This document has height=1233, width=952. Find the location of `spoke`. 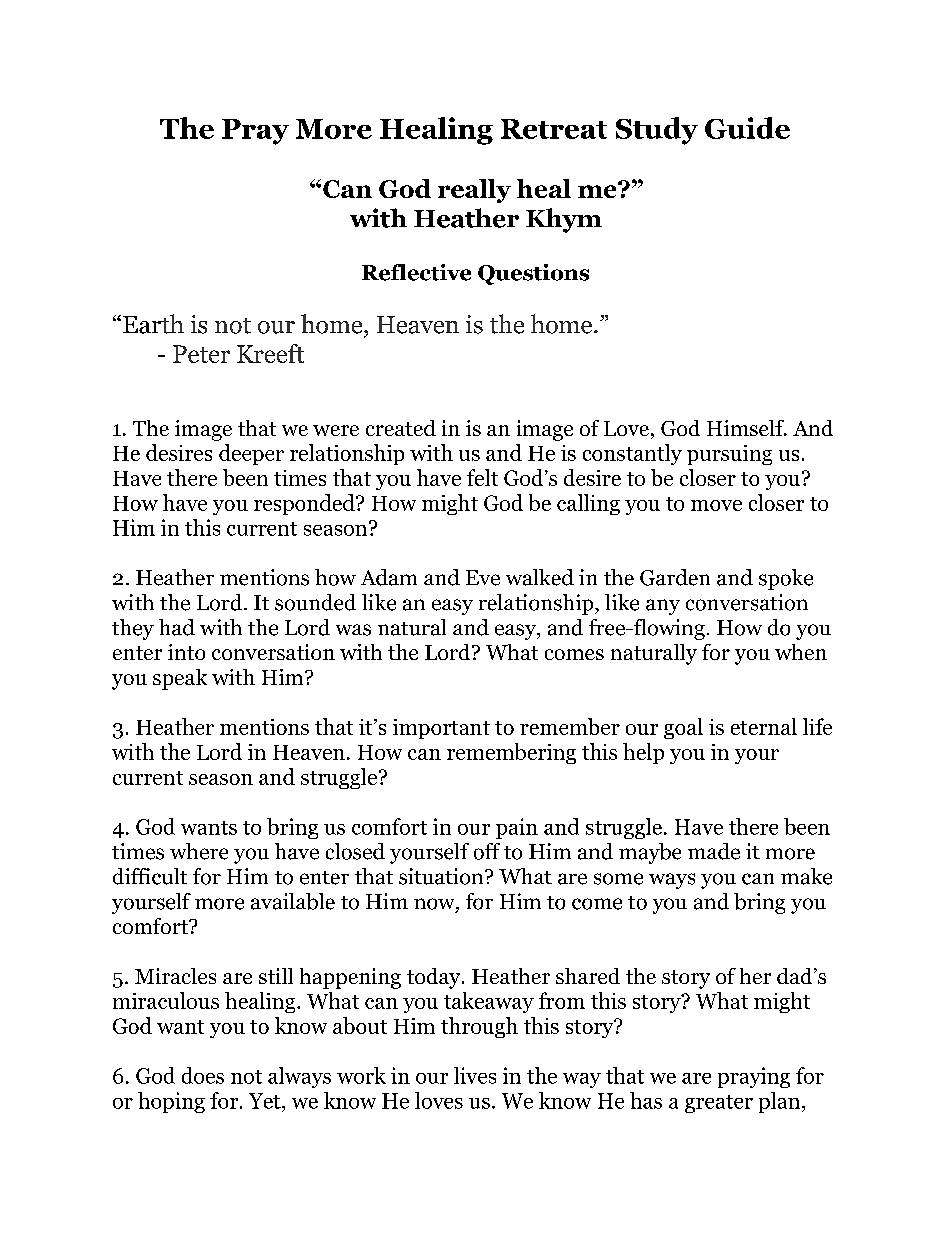

spoke is located at coordinates (786, 579).
